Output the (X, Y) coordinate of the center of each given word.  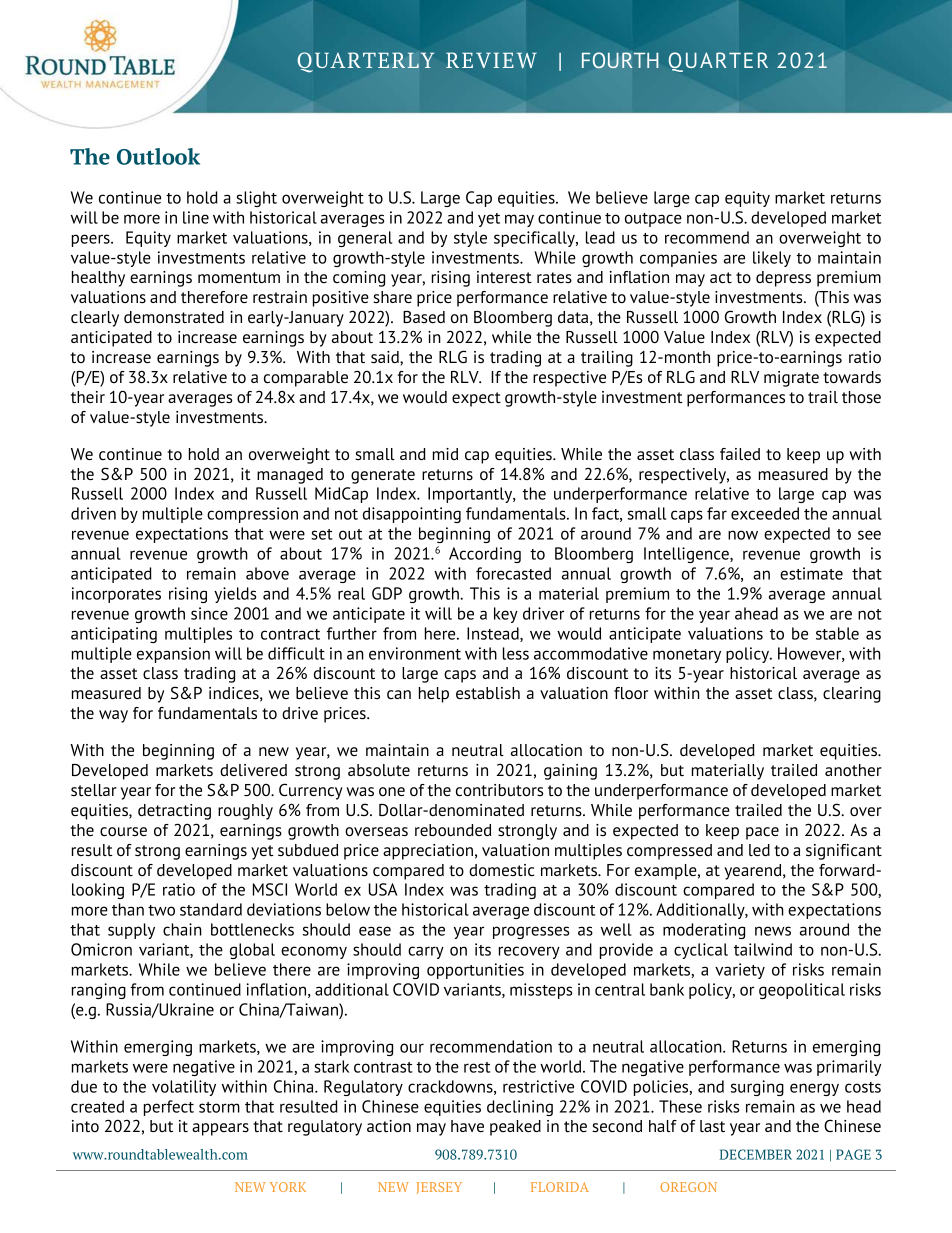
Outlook (158, 156)
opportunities (475, 971)
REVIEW (491, 60)
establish (488, 693)
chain (182, 929)
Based (424, 317)
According (485, 555)
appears (220, 1129)
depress (783, 279)
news (773, 931)
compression (252, 515)
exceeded (765, 513)
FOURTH (620, 60)
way (113, 716)
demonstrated (174, 317)
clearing (852, 695)
